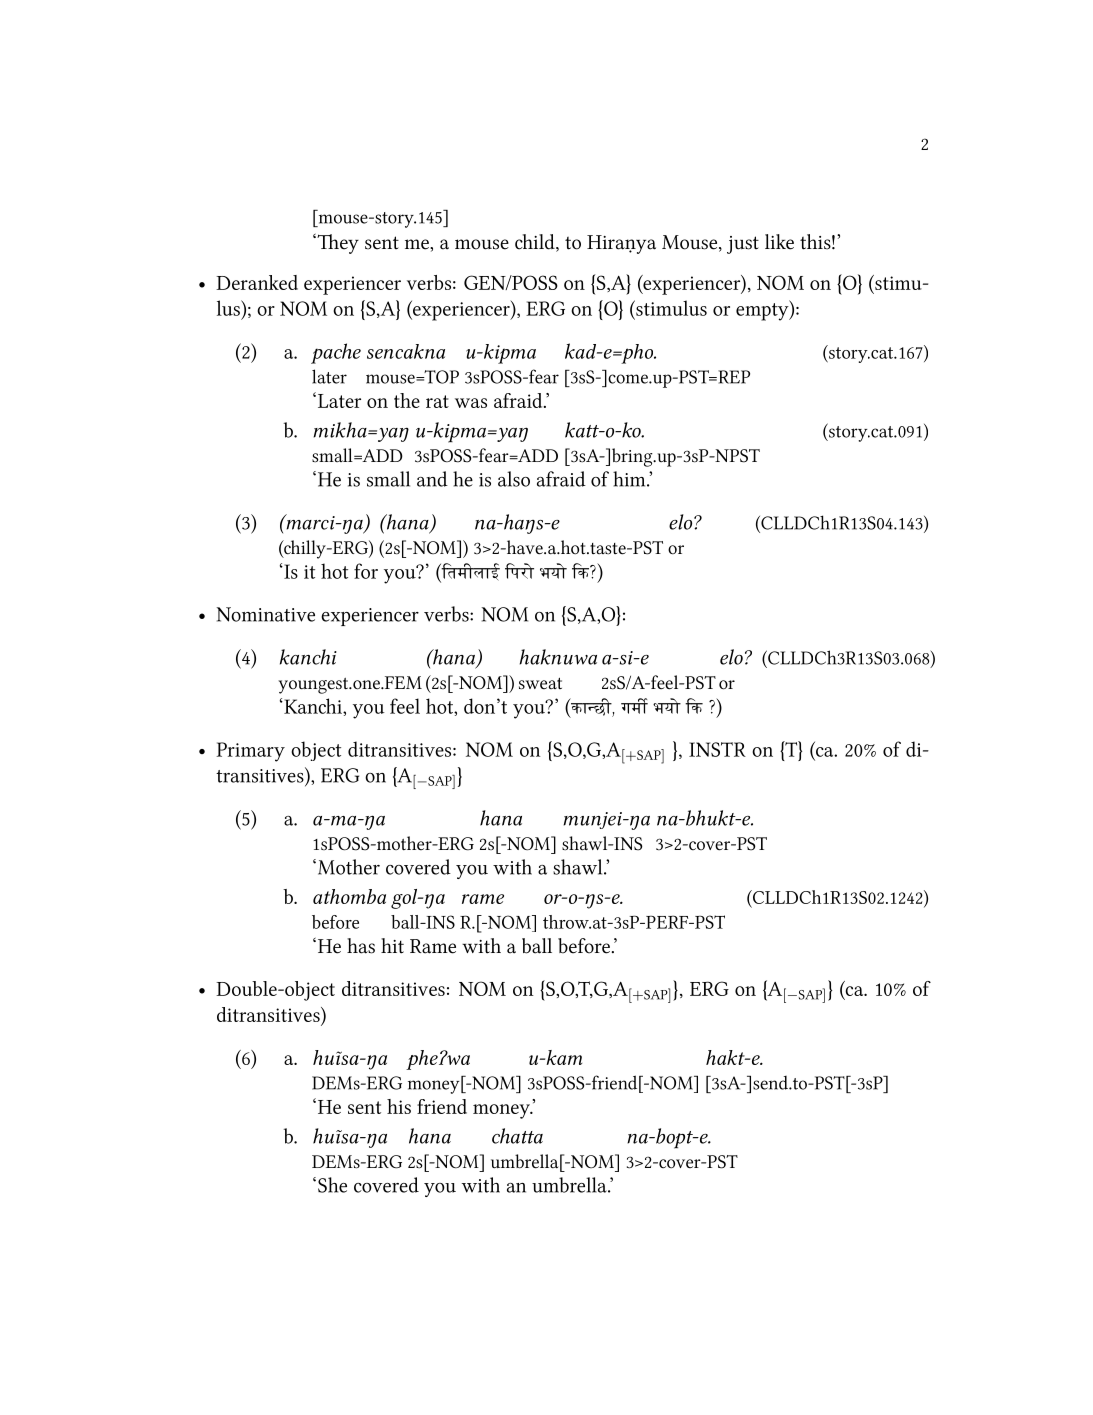 This screenshot has width=1093, height=1415. I want to click on sweat, so click(540, 683).
